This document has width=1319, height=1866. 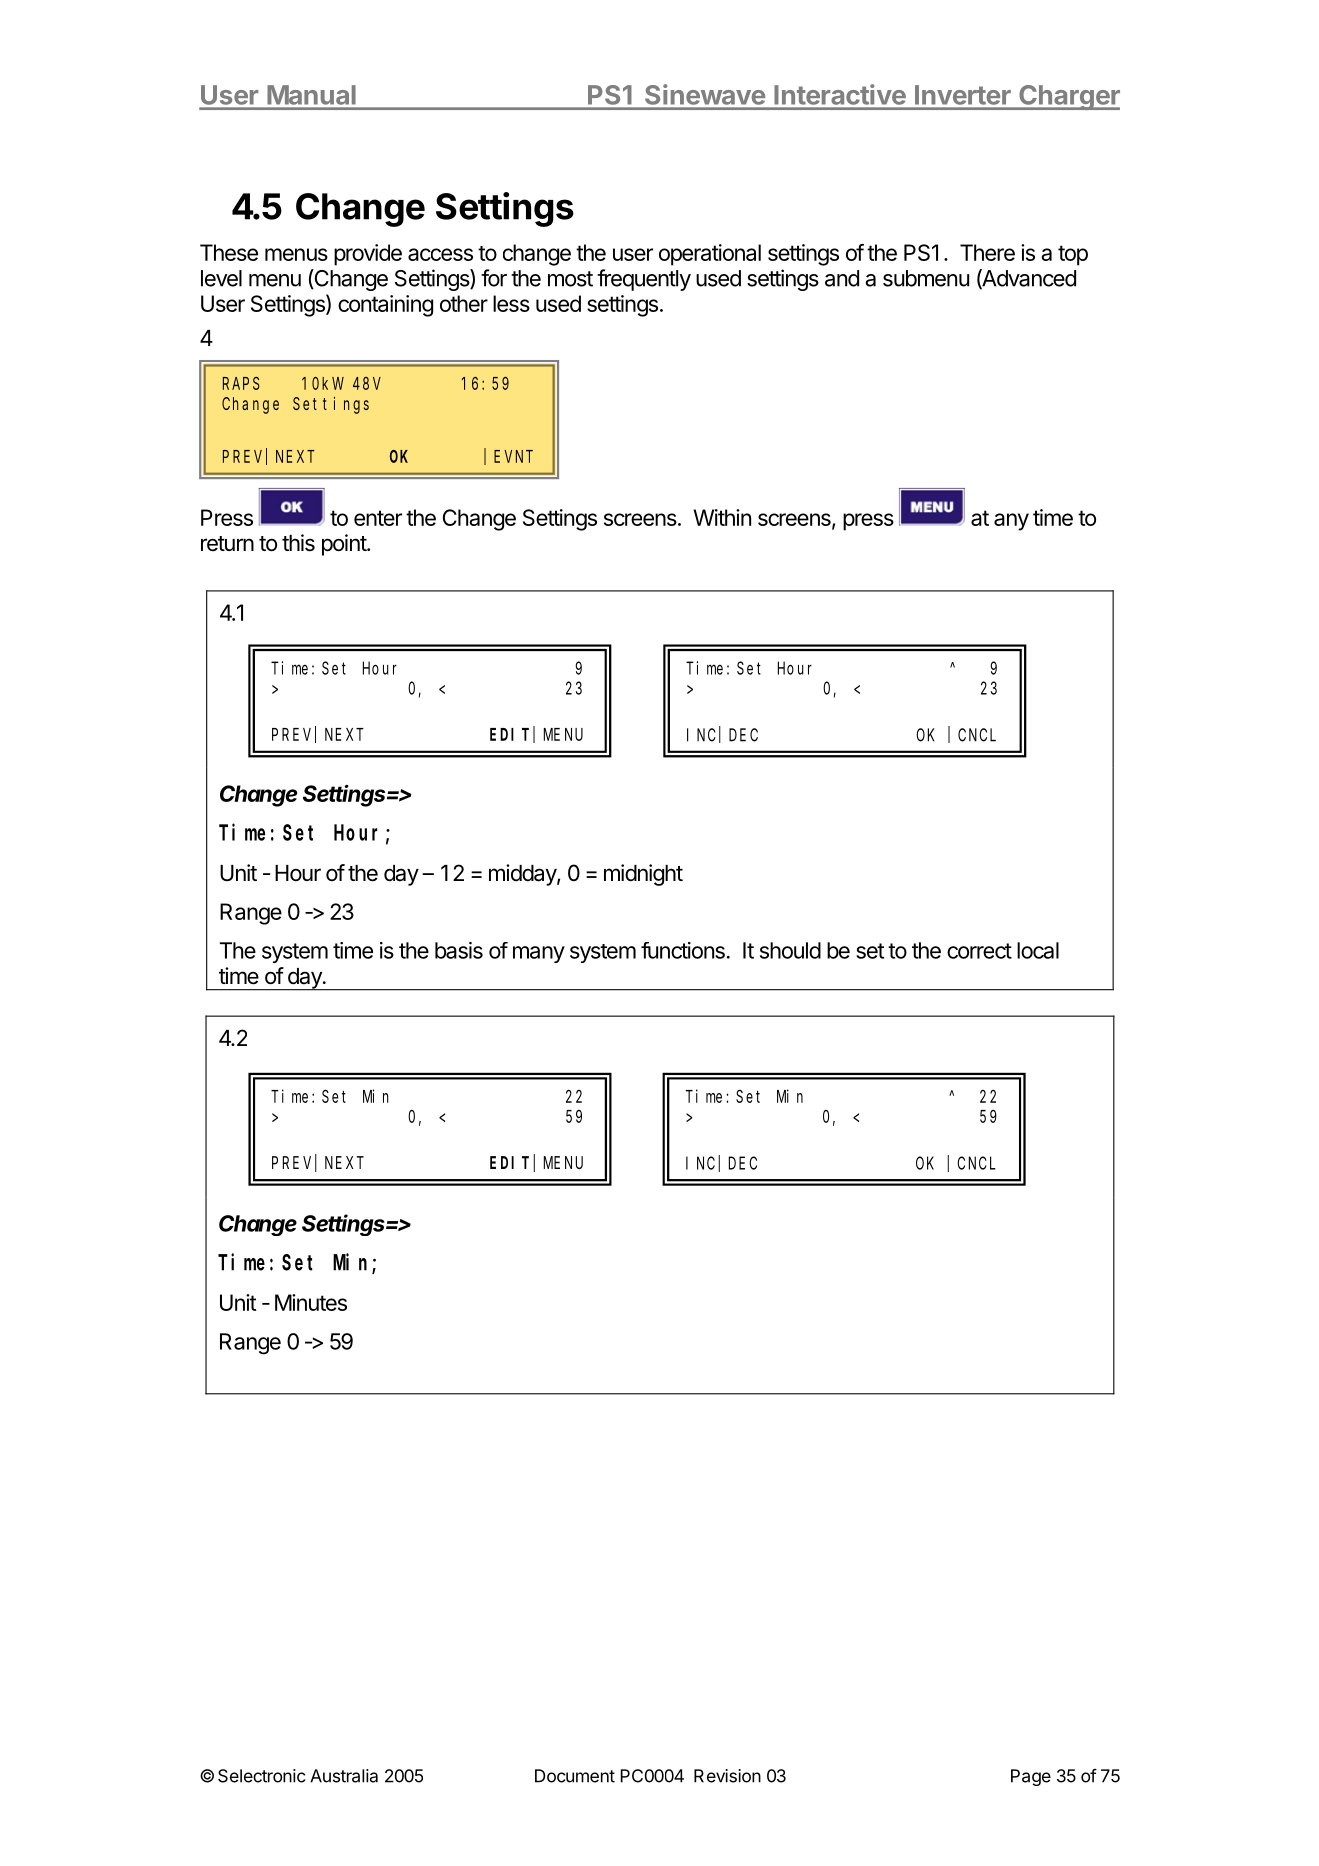 What do you see at coordinates (683, 950) in the document?
I see `functions` at bounding box center [683, 950].
